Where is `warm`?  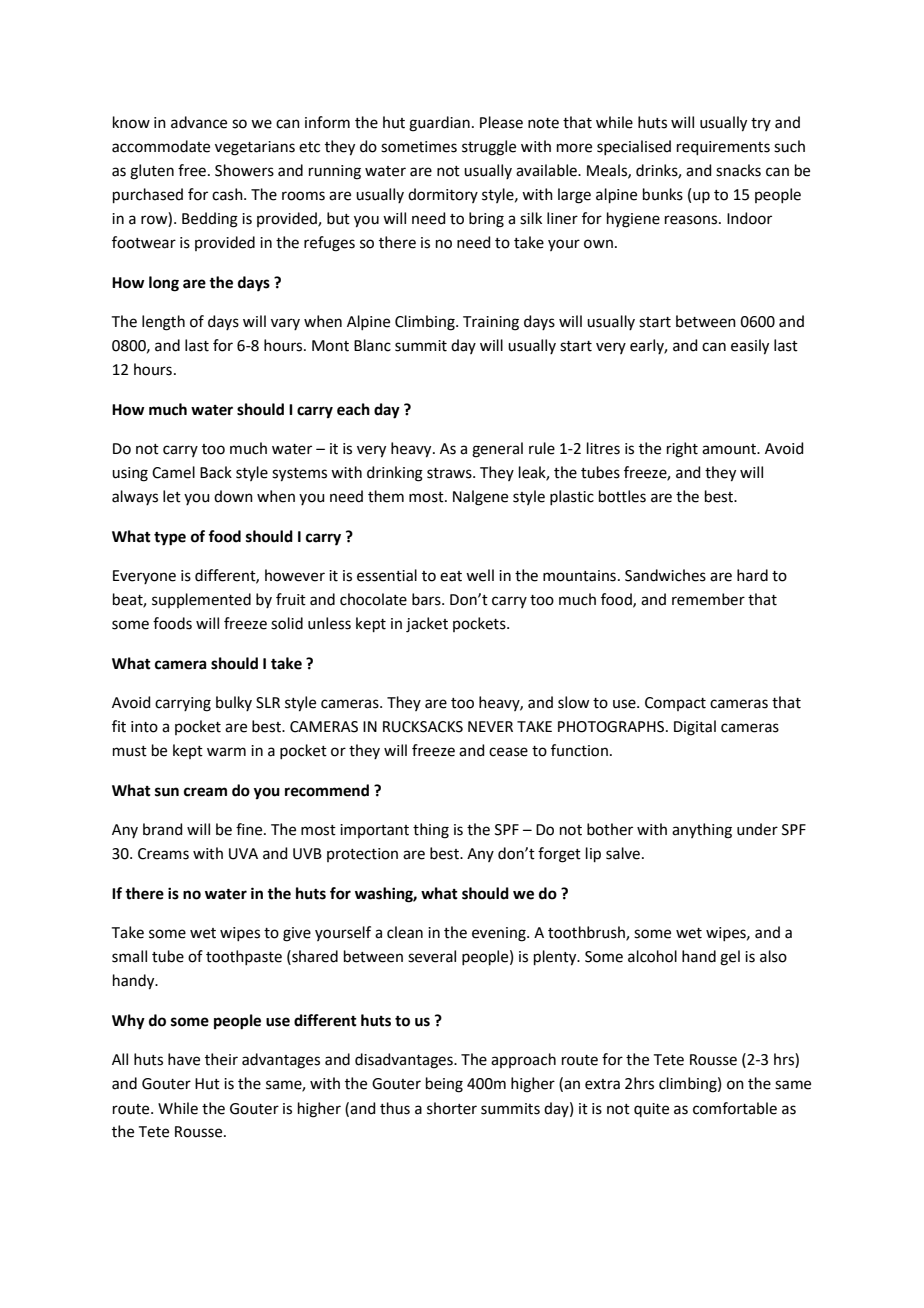 warm is located at coordinates (226, 752).
